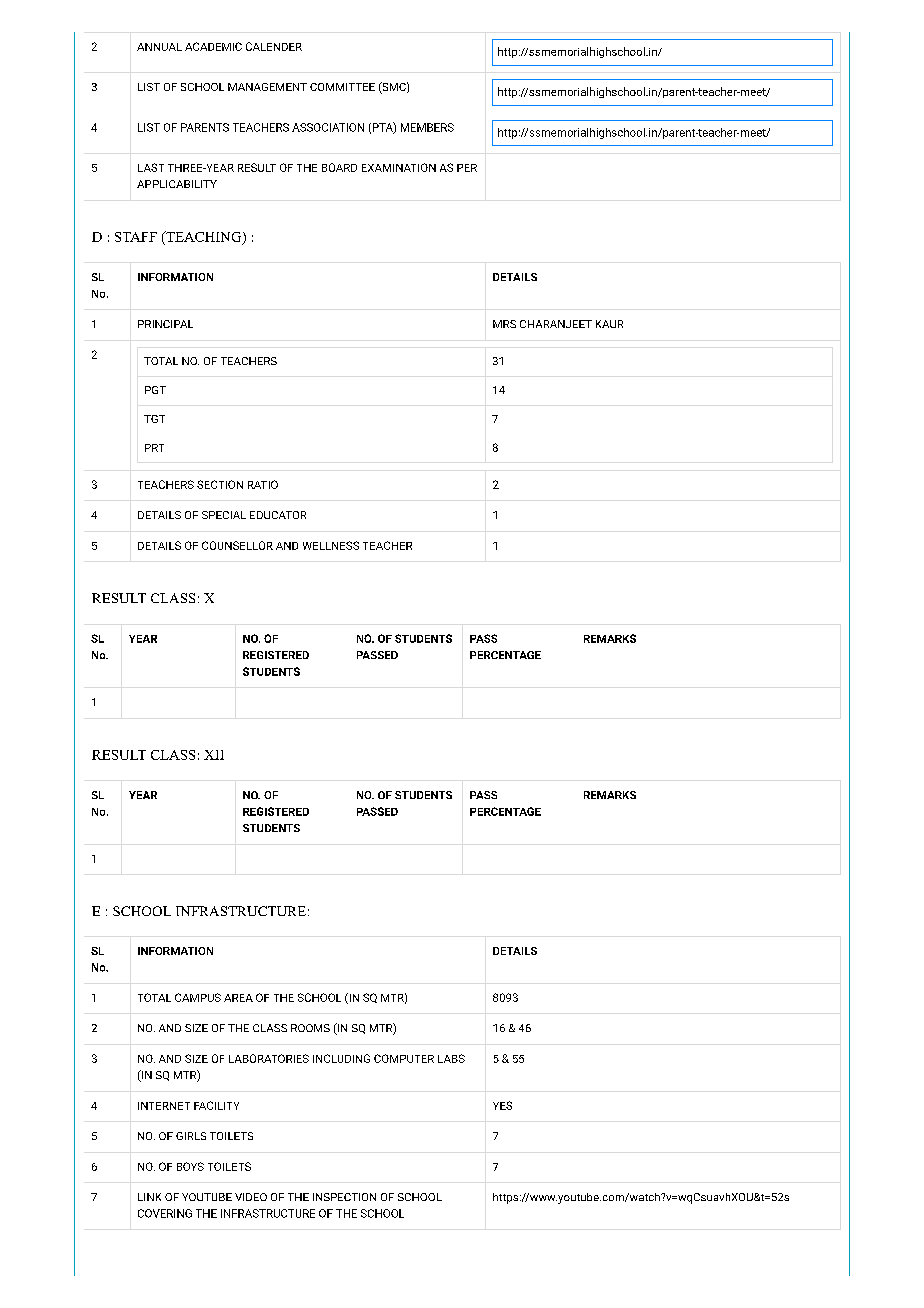 This page has width=924, height=1308. Describe the element at coordinates (198, 997) in the page. I see `CAMPUS` at that location.
